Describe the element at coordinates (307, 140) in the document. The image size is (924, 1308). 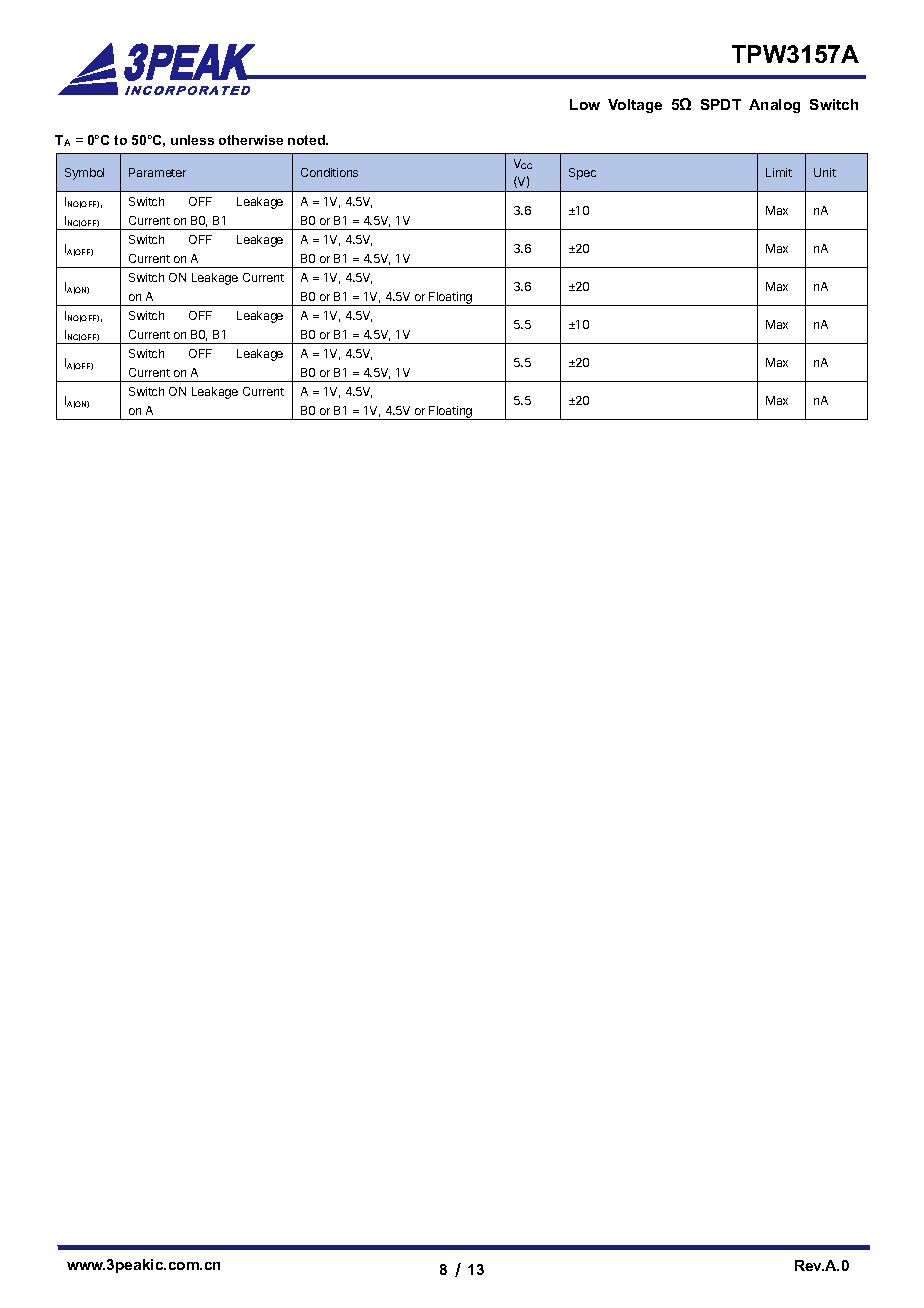
I see `noted` at that location.
